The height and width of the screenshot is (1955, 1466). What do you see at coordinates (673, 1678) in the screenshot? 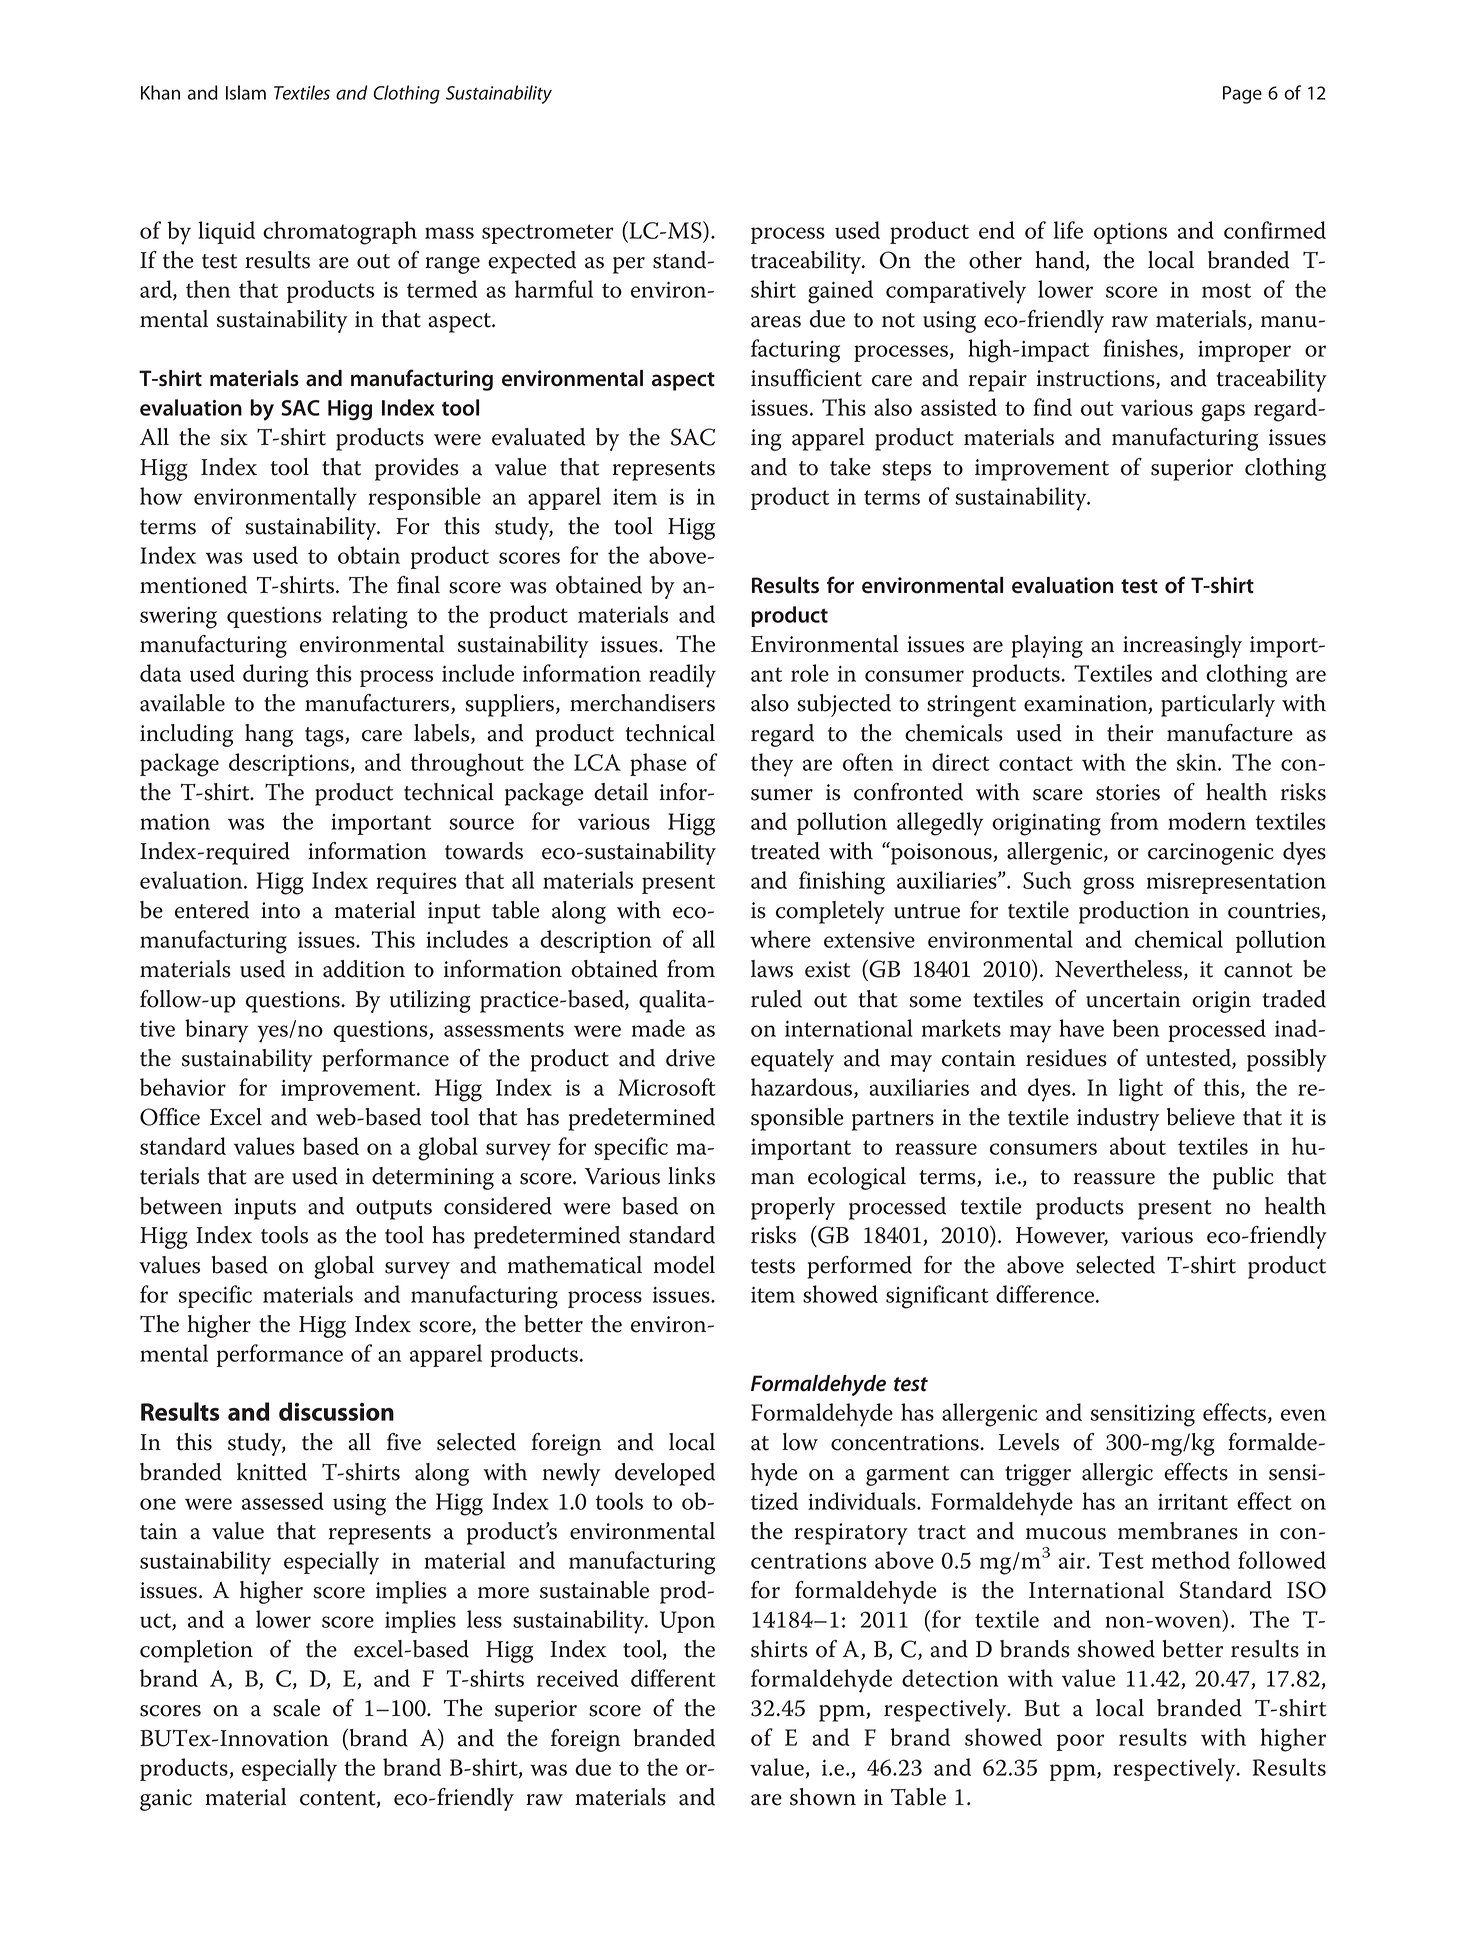
I see `different` at bounding box center [673, 1678].
